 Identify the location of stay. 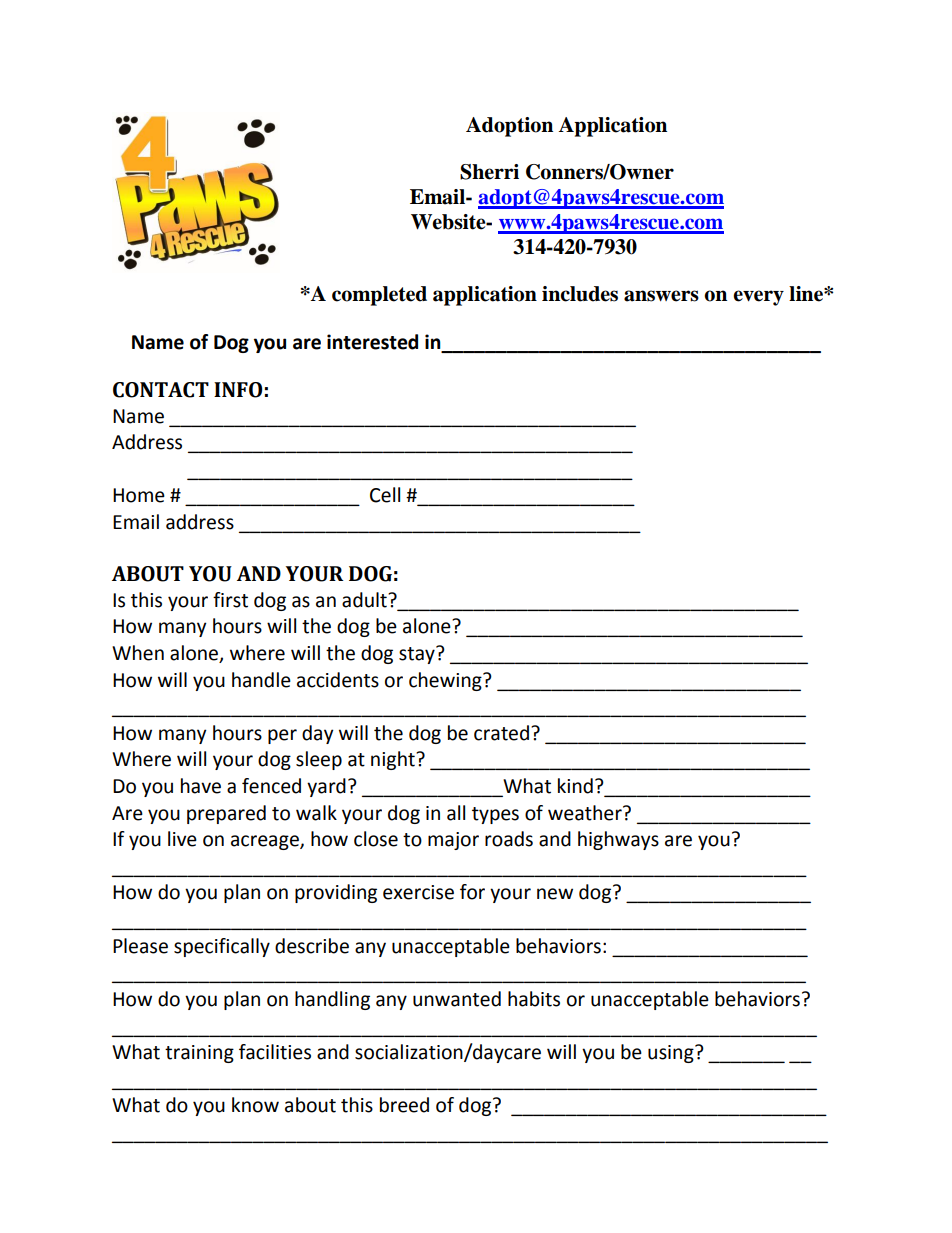
(418, 655).
